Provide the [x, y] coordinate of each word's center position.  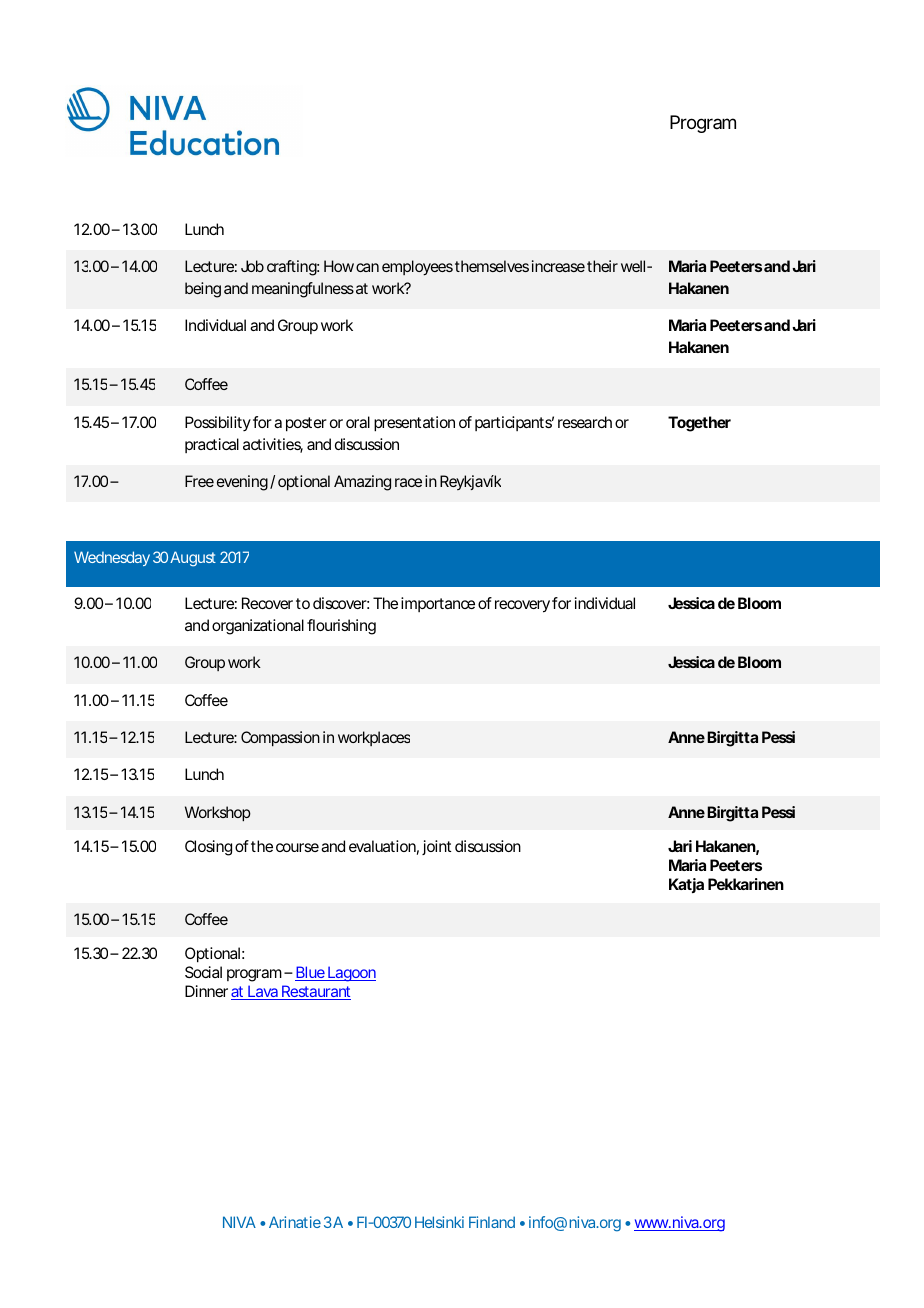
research [585, 422]
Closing [208, 848]
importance [438, 604]
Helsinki [439, 1222]
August [193, 559]
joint [436, 847]
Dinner [206, 991]
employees [417, 268]
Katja [686, 885]
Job [252, 266]
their [602, 266]
